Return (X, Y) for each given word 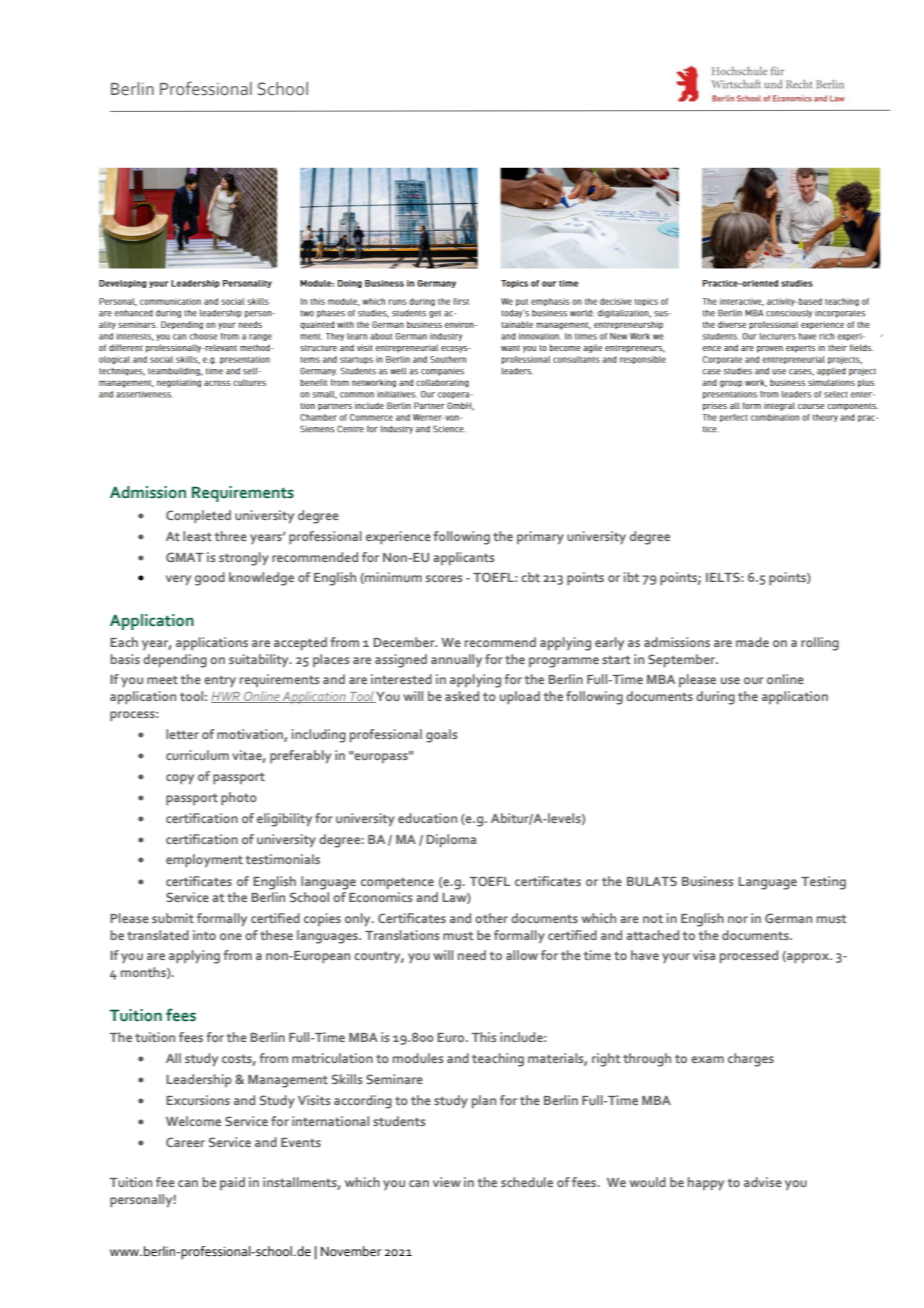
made (752, 642)
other (491, 918)
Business (707, 881)
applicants (463, 559)
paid (232, 1183)
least (197, 536)
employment (204, 861)
